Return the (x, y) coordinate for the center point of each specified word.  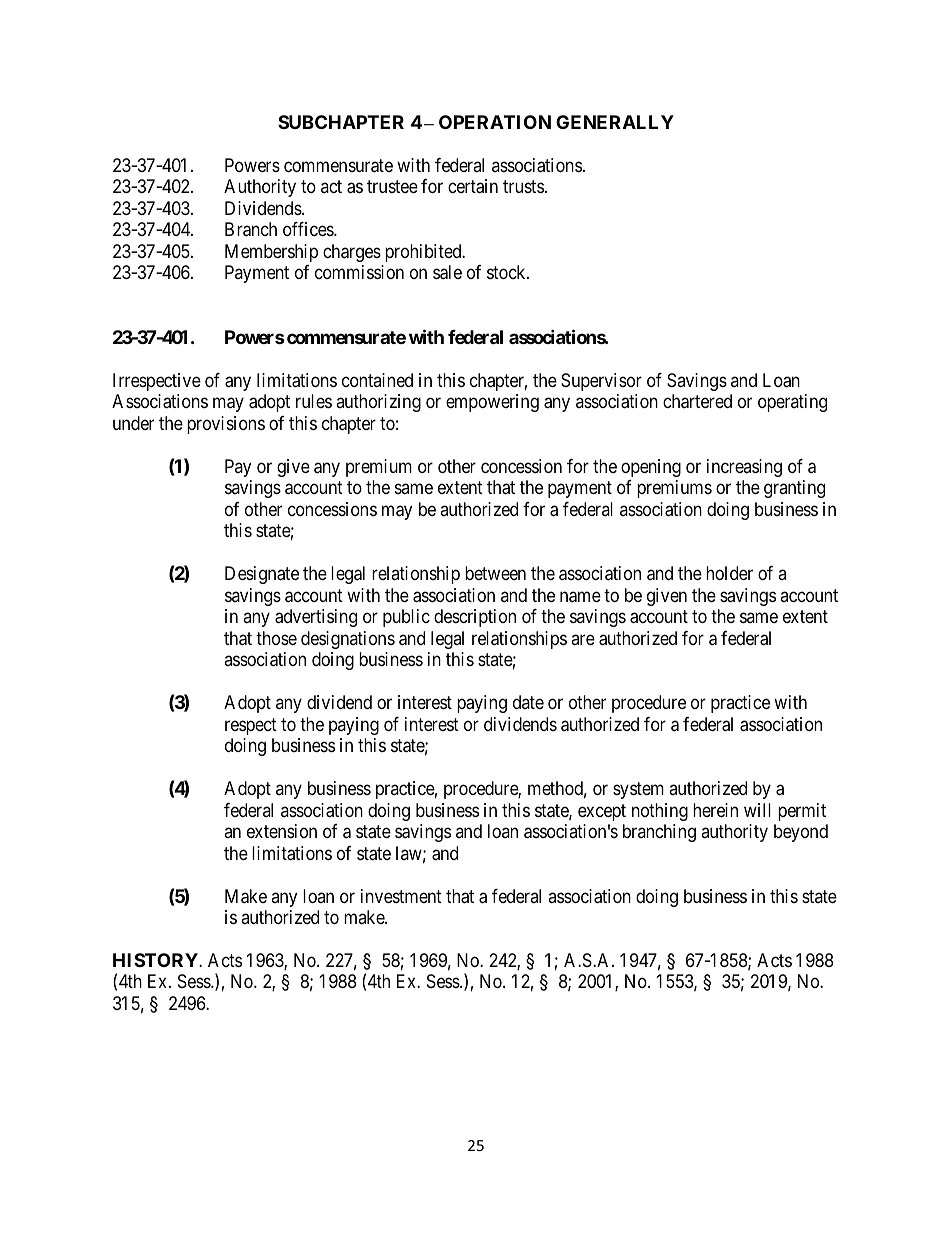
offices (309, 229)
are (583, 639)
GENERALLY (615, 122)
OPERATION (495, 122)
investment (401, 896)
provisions (226, 425)
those (276, 638)
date (528, 702)
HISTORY (156, 960)
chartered (697, 401)
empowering (492, 403)
